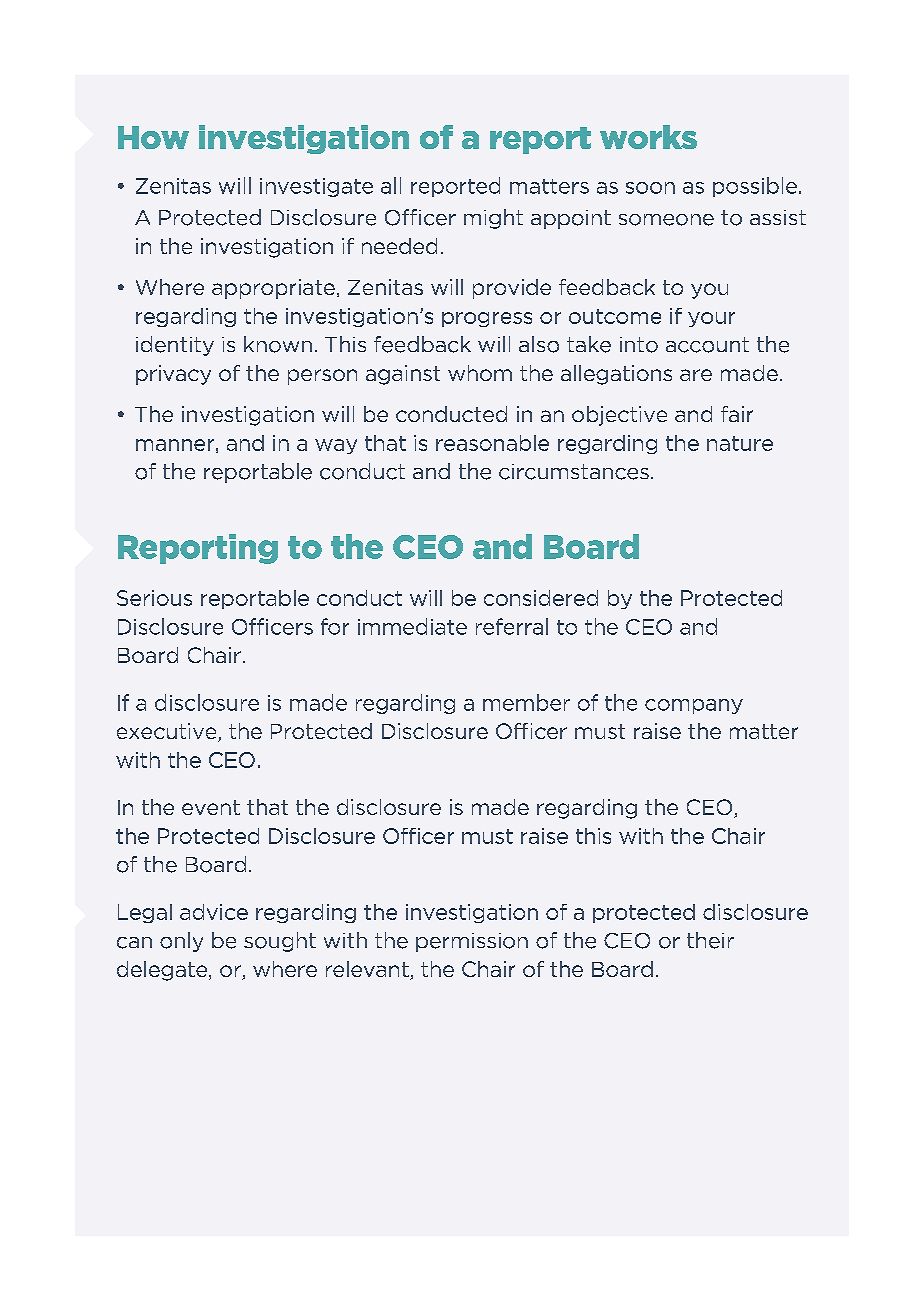 The height and width of the page is (1311, 924). What do you see at coordinates (526, 702) in the page?
I see `member` at bounding box center [526, 702].
